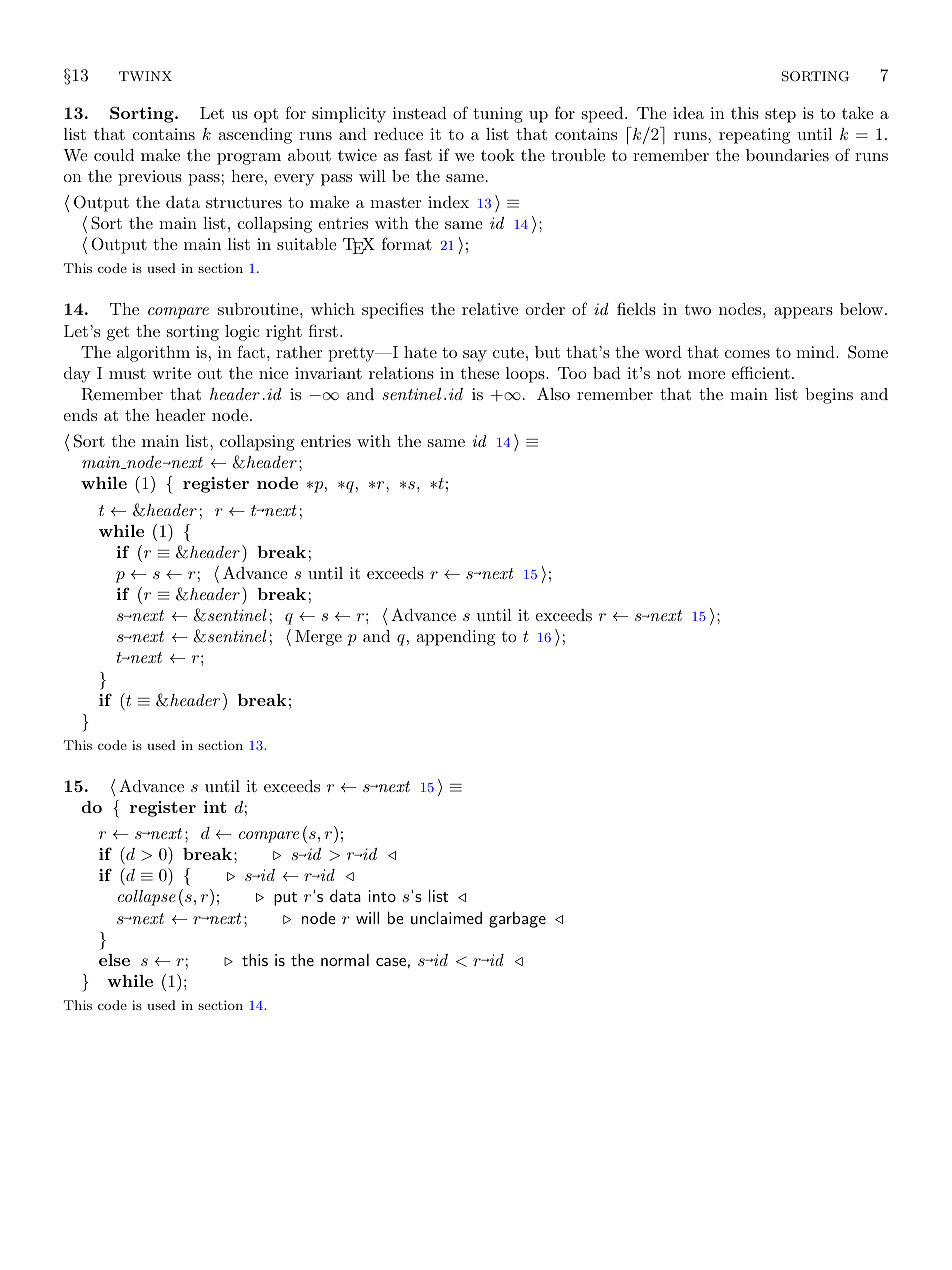  Describe the element at coordinates (517, 920) in the screenshot. I see `garbage` at that location.
